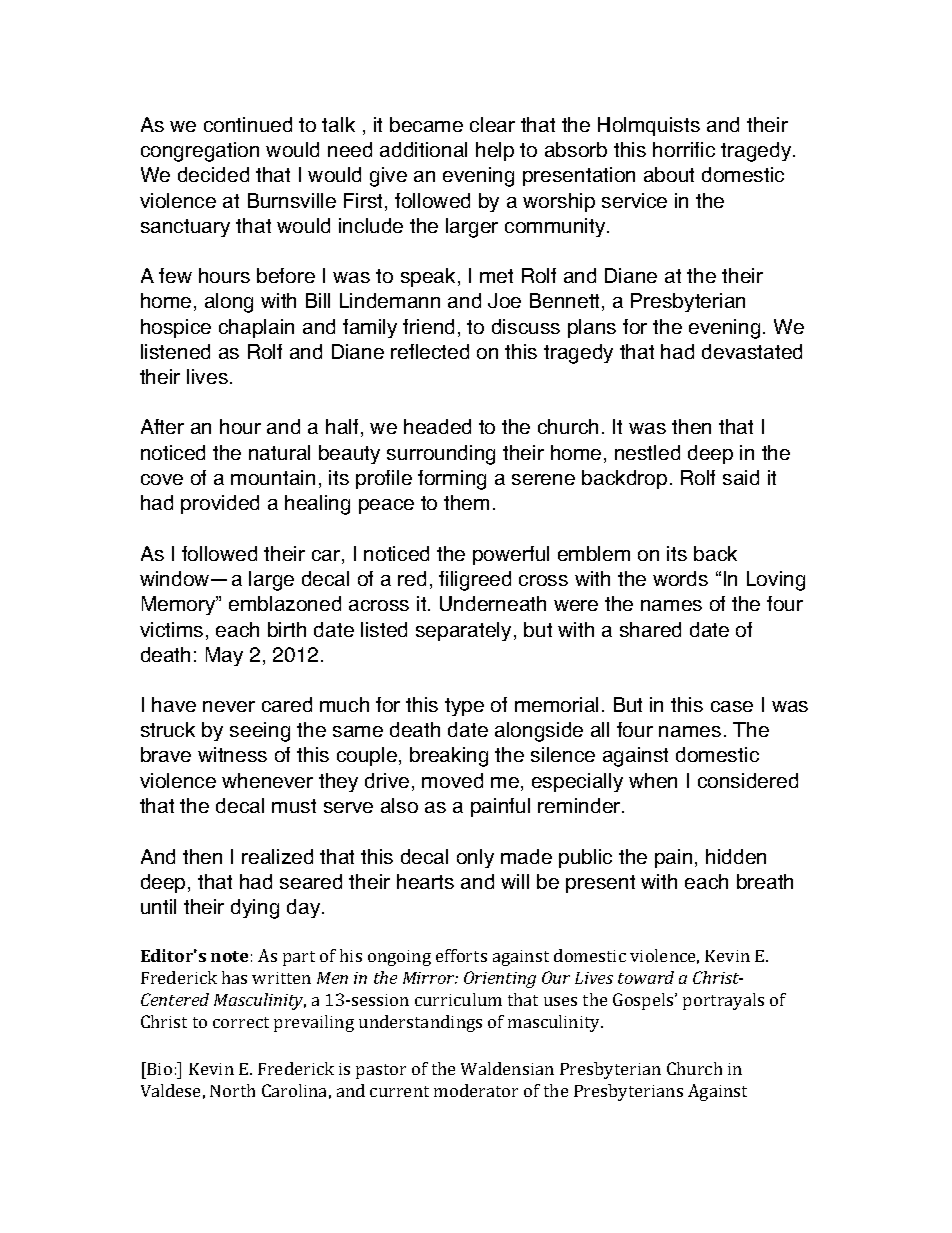 Image resolution: width=952 pixels, height=1233 pixels. What do you see at coordinates (752, 351) in the image?
I see `devastated` at bounding box center [752, 351].
